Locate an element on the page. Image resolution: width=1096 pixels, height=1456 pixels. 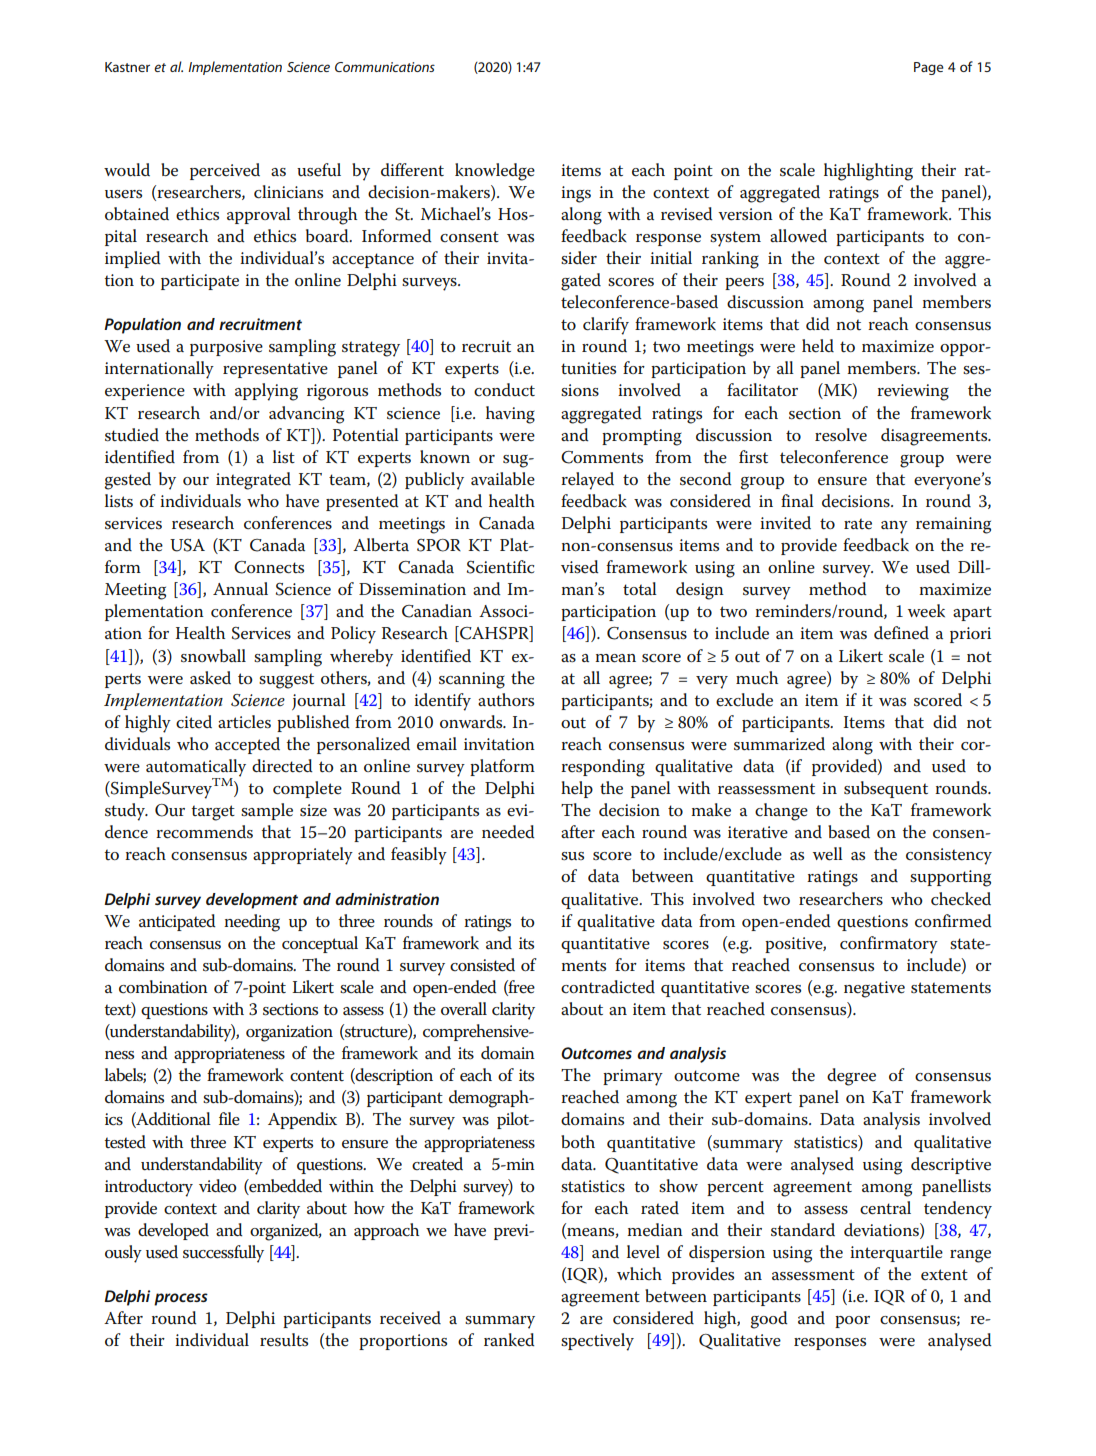
process is located at coordinates (181, 1299).
